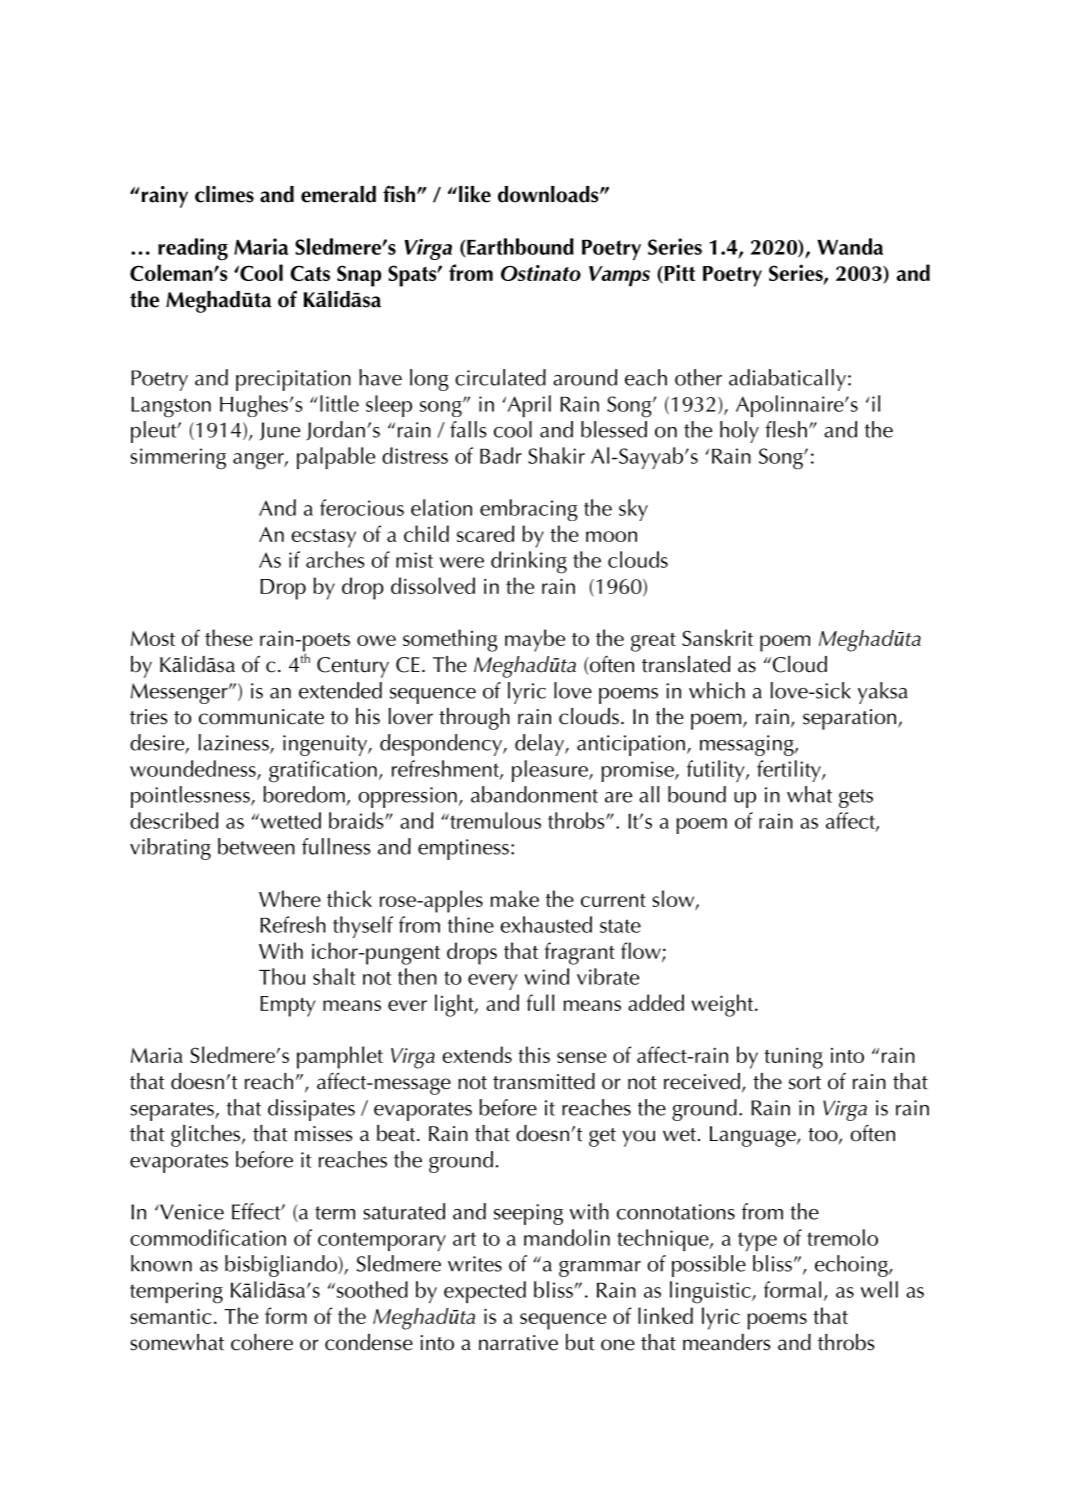 The height and width of the screenshot is (1508, 1066). I want to click on downloads, so click(549, 194).
